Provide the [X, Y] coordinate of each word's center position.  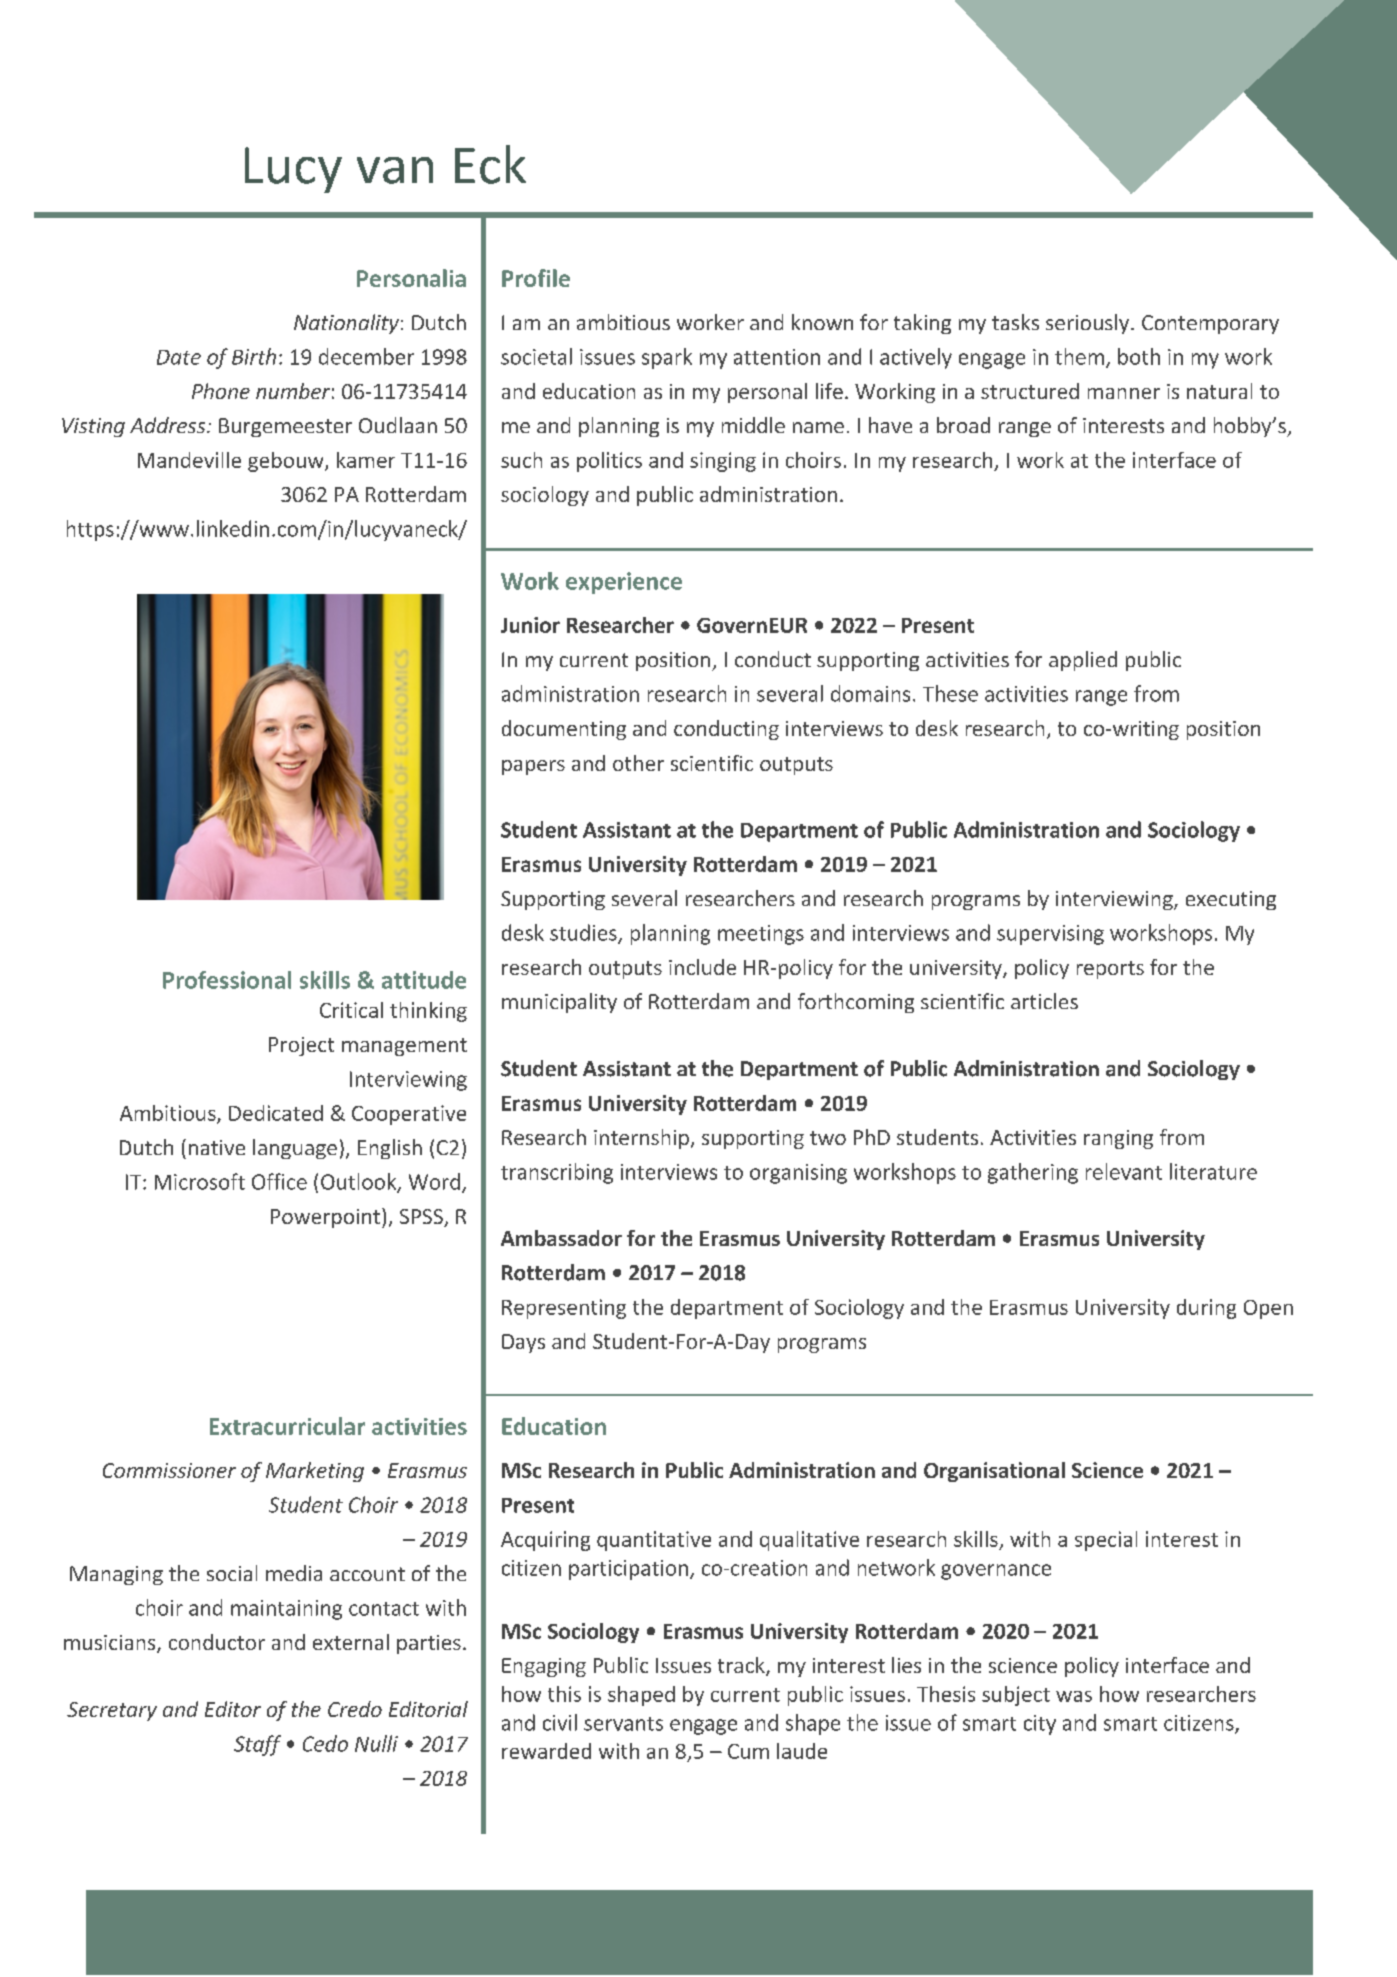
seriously [1089, 324]
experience [624, 583]
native [217, 1147]
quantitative [654, 1541]
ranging [1118, 1139]
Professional [227, 980]
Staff [257, 1745]
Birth [254, 356]
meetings [761, 935]
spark [667, 358]
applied [1083, 661]
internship [641, 1139]
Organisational [994, 1472]
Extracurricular [287, 1426]
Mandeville [189, 460]
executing [1231, 900]
